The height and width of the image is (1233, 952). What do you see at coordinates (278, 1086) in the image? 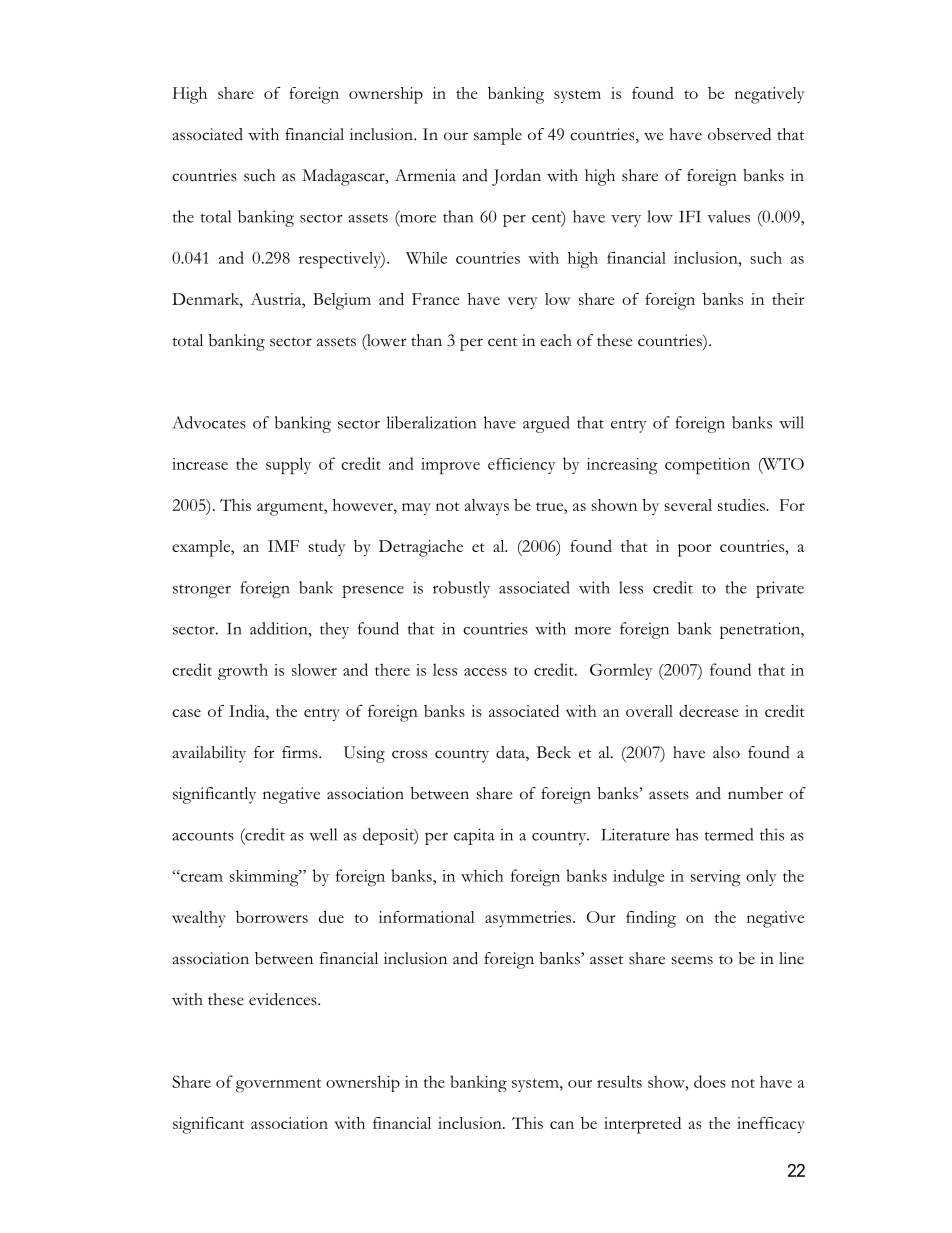
I see `government` at bounding box center [278, 1086].
